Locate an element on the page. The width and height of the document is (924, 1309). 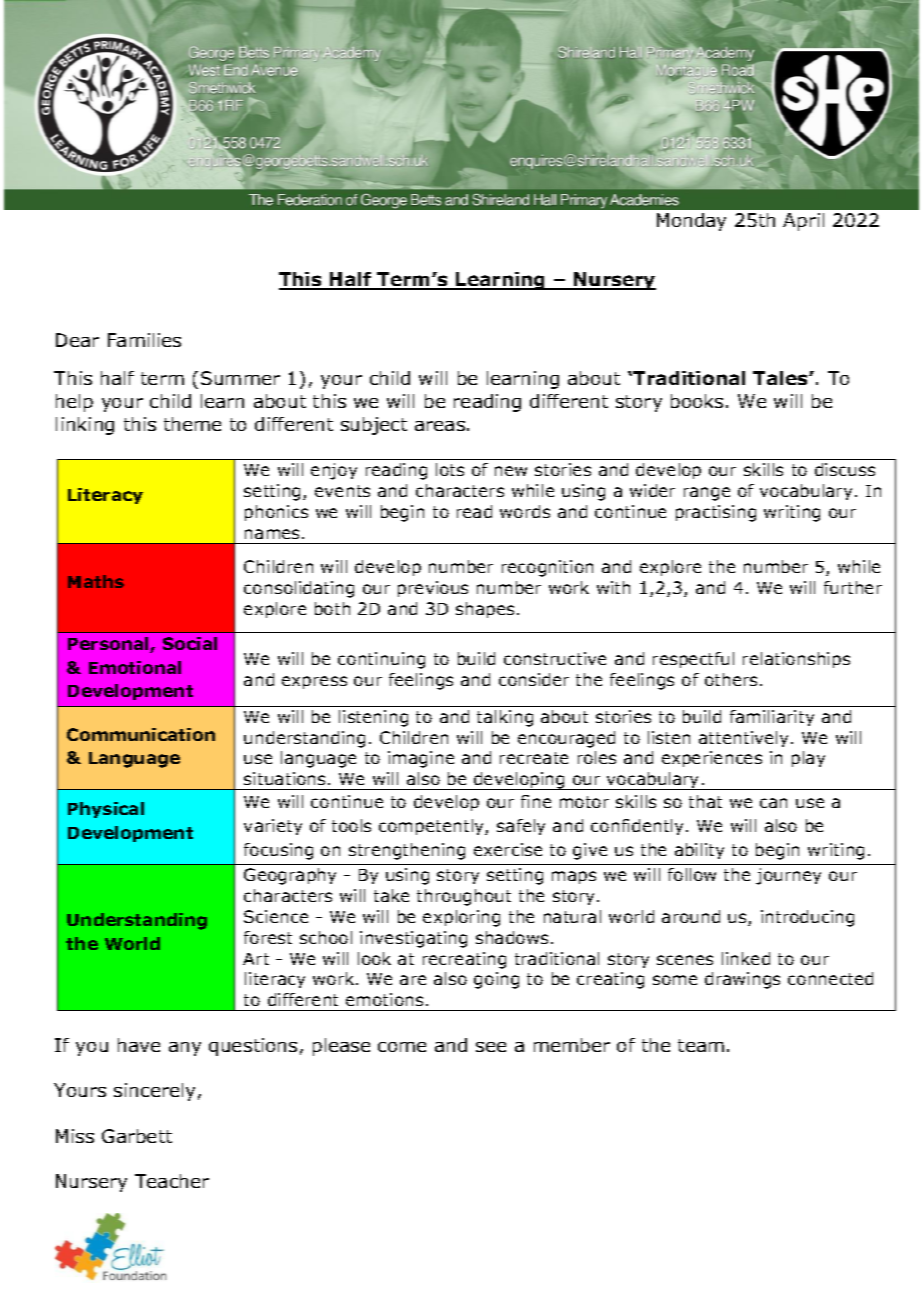
Families is located at coordinates (144, 340).
